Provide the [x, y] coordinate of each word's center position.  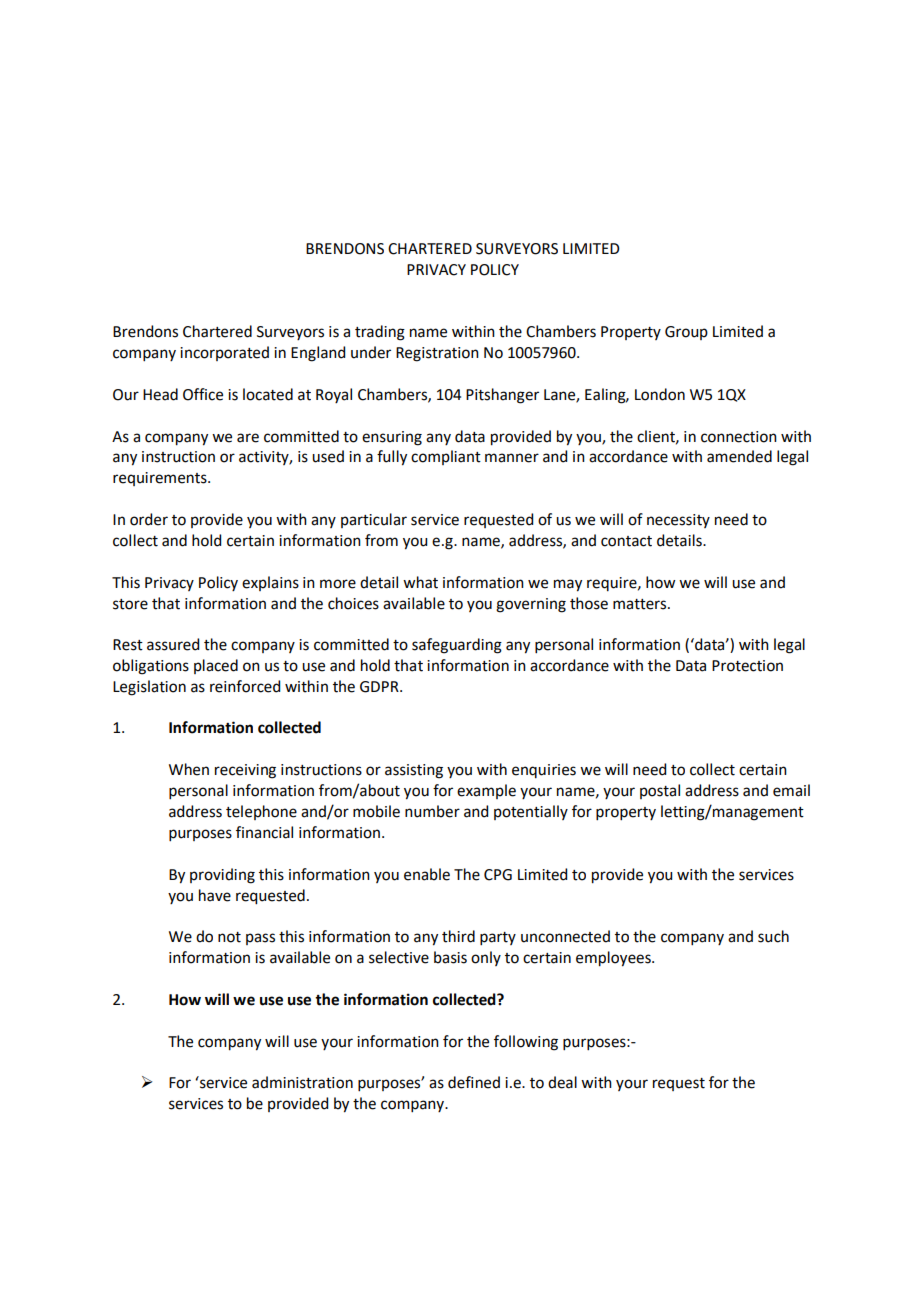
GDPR [380, 687]
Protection [747, 666]
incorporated [224, 353]
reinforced [245, 686]
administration [302, 1082]
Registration [437, 354]
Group [686, 333]
